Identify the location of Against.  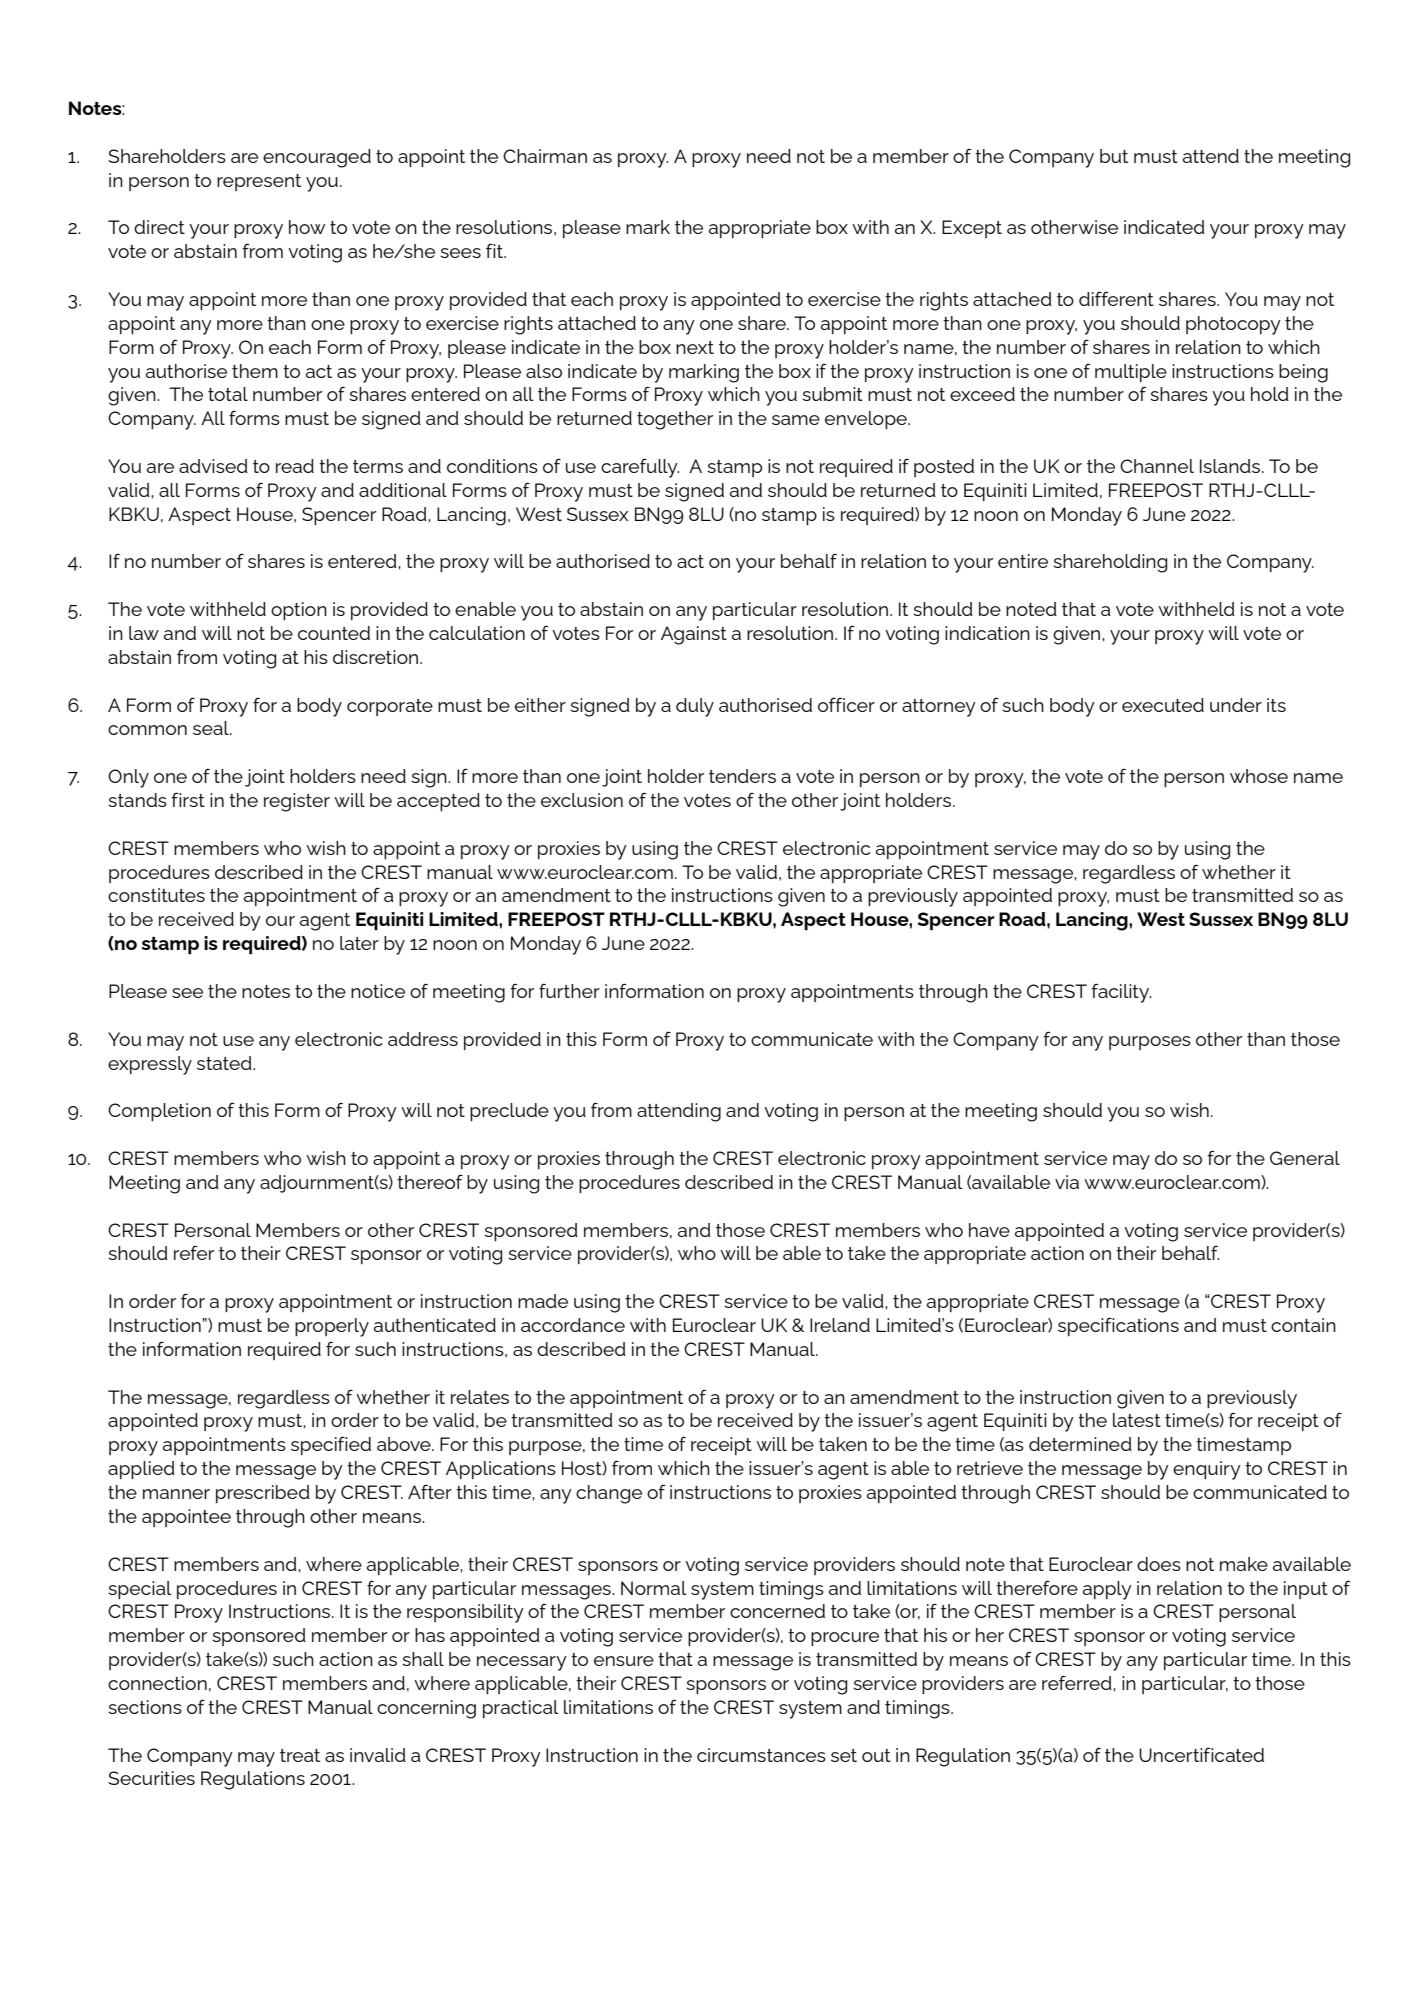
(694, 635).
